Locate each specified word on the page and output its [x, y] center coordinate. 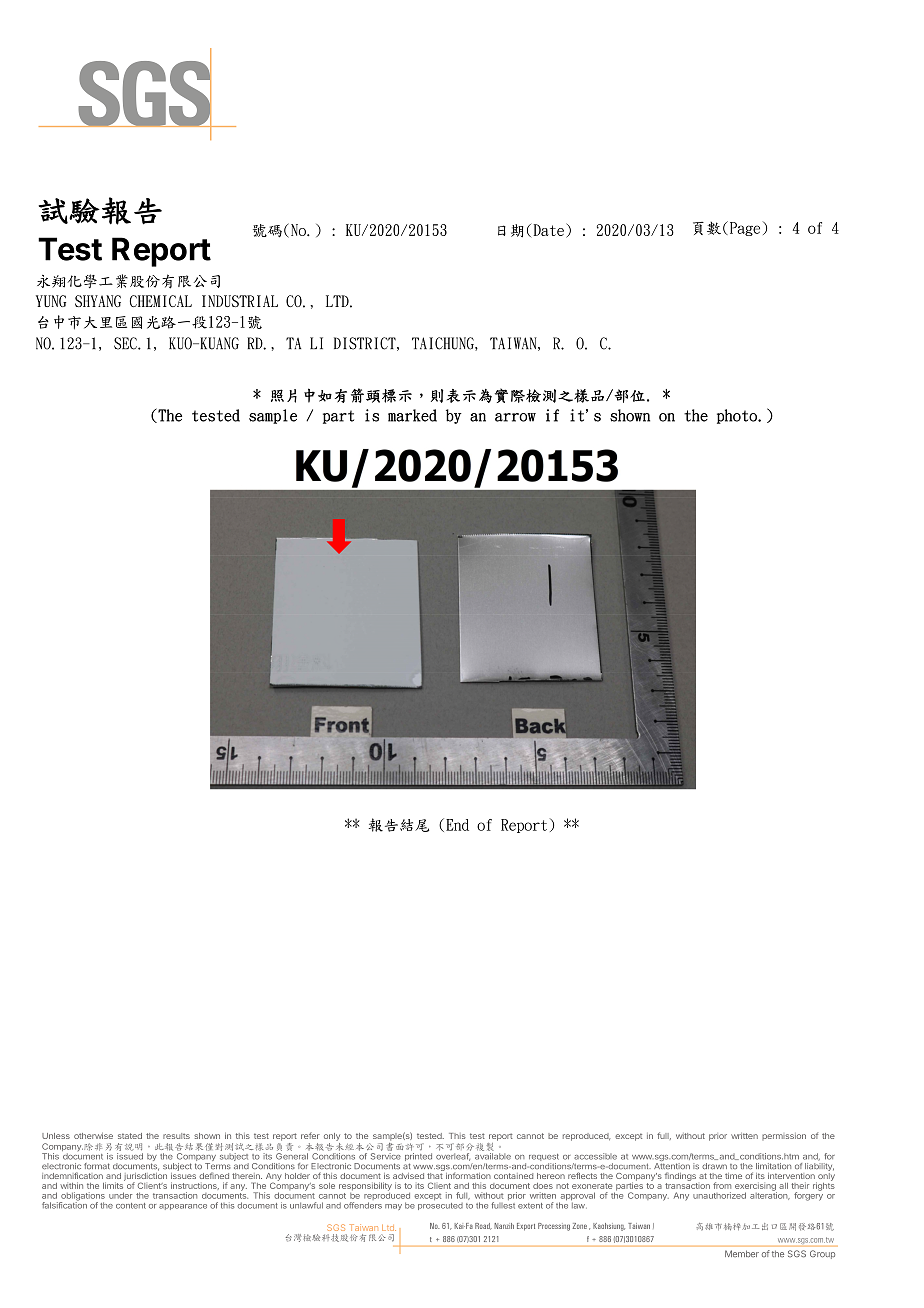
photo [738, 416]
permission [784, 1136]
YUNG [51, 301]
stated [130, 1136]
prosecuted [440, 1206]
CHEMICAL [161, 301]
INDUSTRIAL [240, 301]
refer [310, 1135]
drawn [714, 1166]
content [131, 1206]
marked [412, 415]
